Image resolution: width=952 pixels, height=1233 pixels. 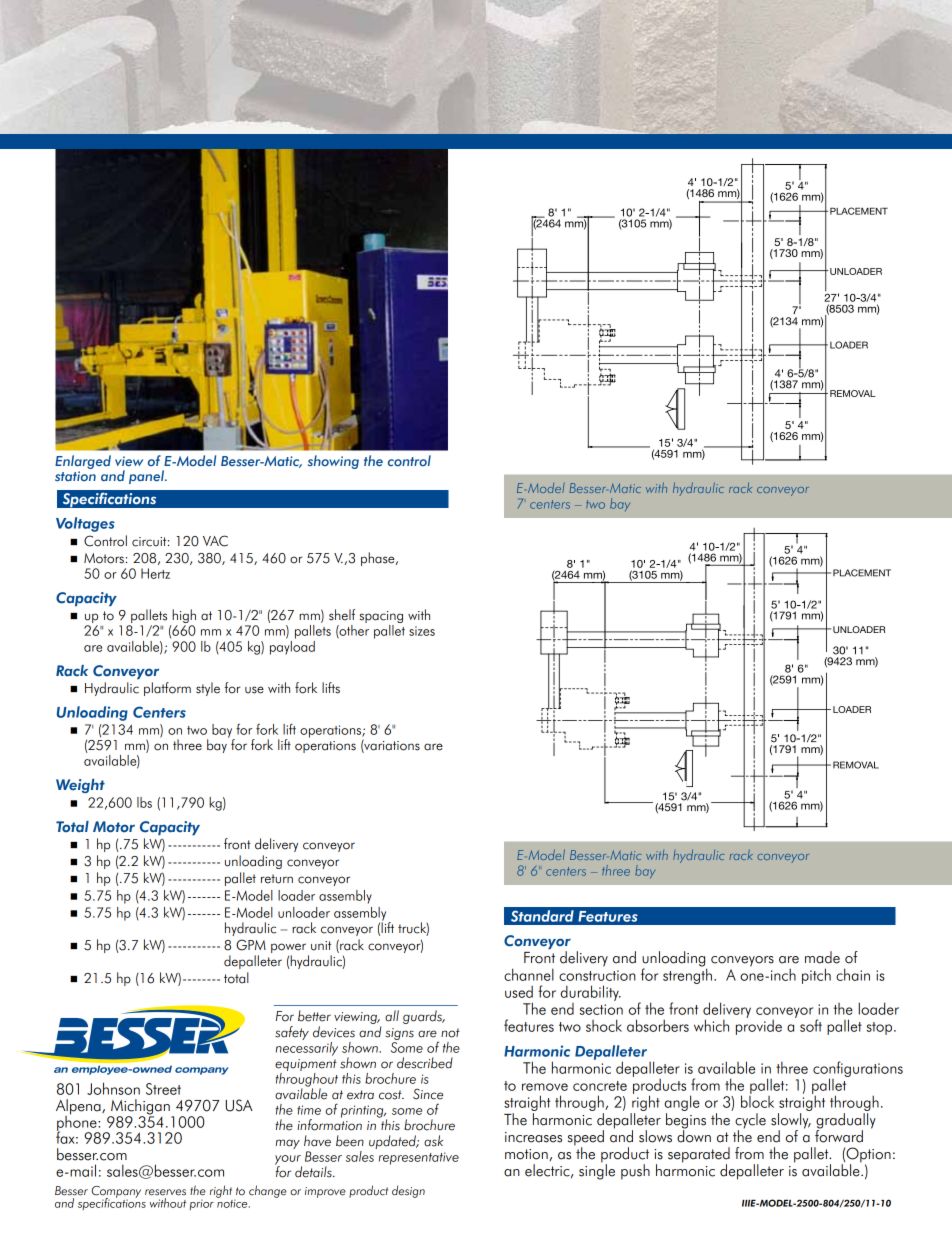 I want to click on reserves, so click(x=165, y=1192).
